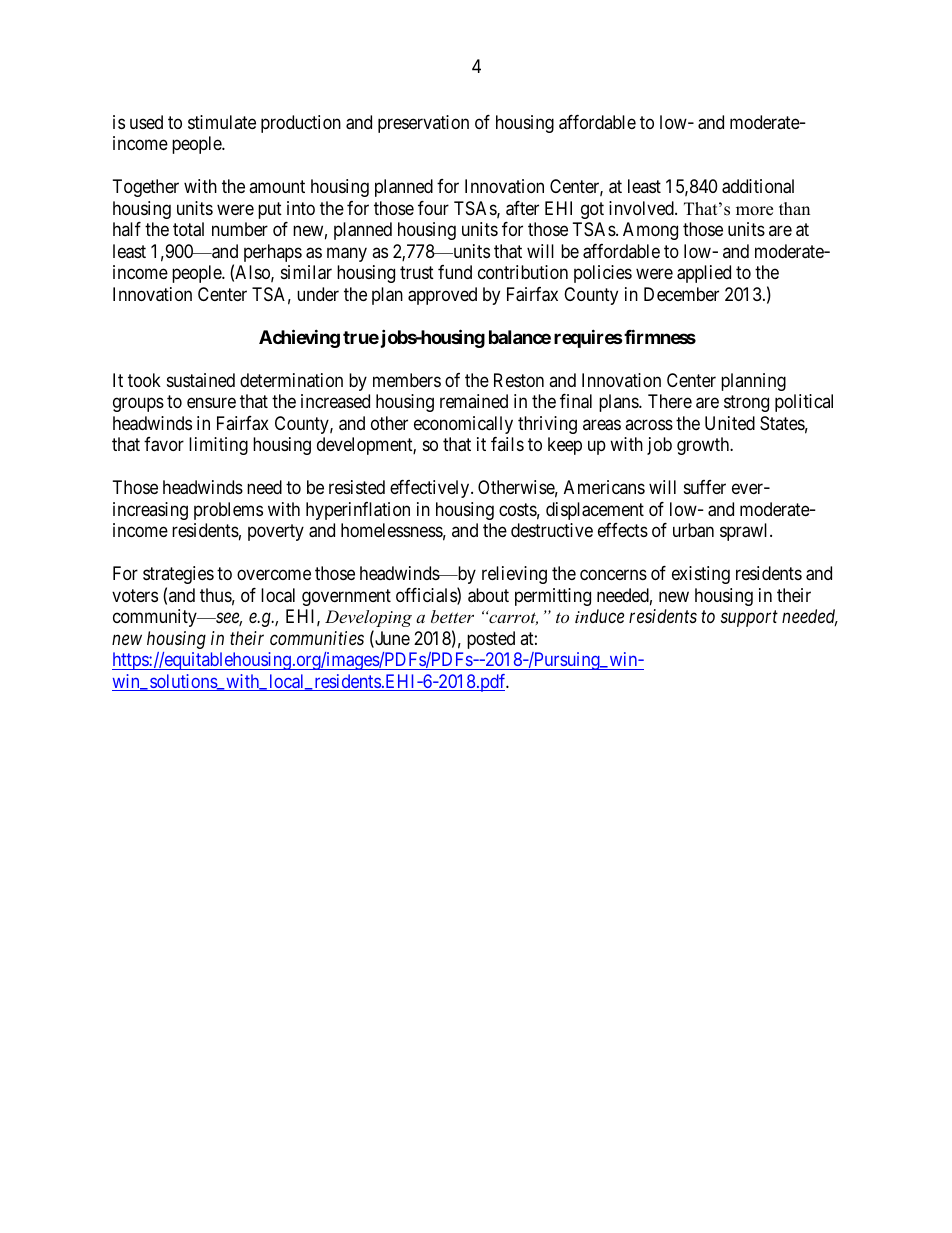 The width and height of the page is (952, 1233). Describe the element at coordinates (318, 294) in the page. I see `under` at that location.
